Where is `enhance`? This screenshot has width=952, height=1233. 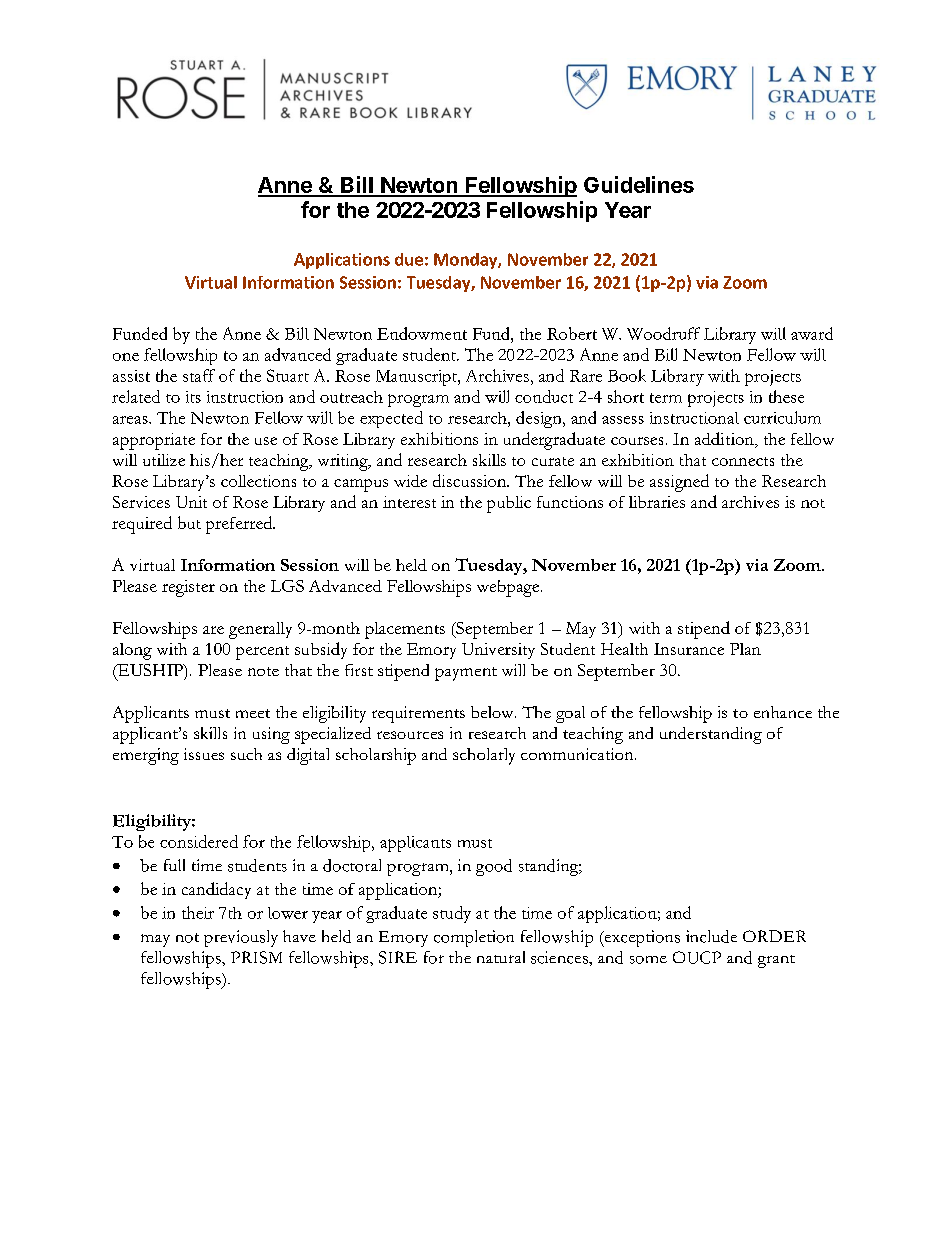 enhance is located at coordinates (783, 712).
